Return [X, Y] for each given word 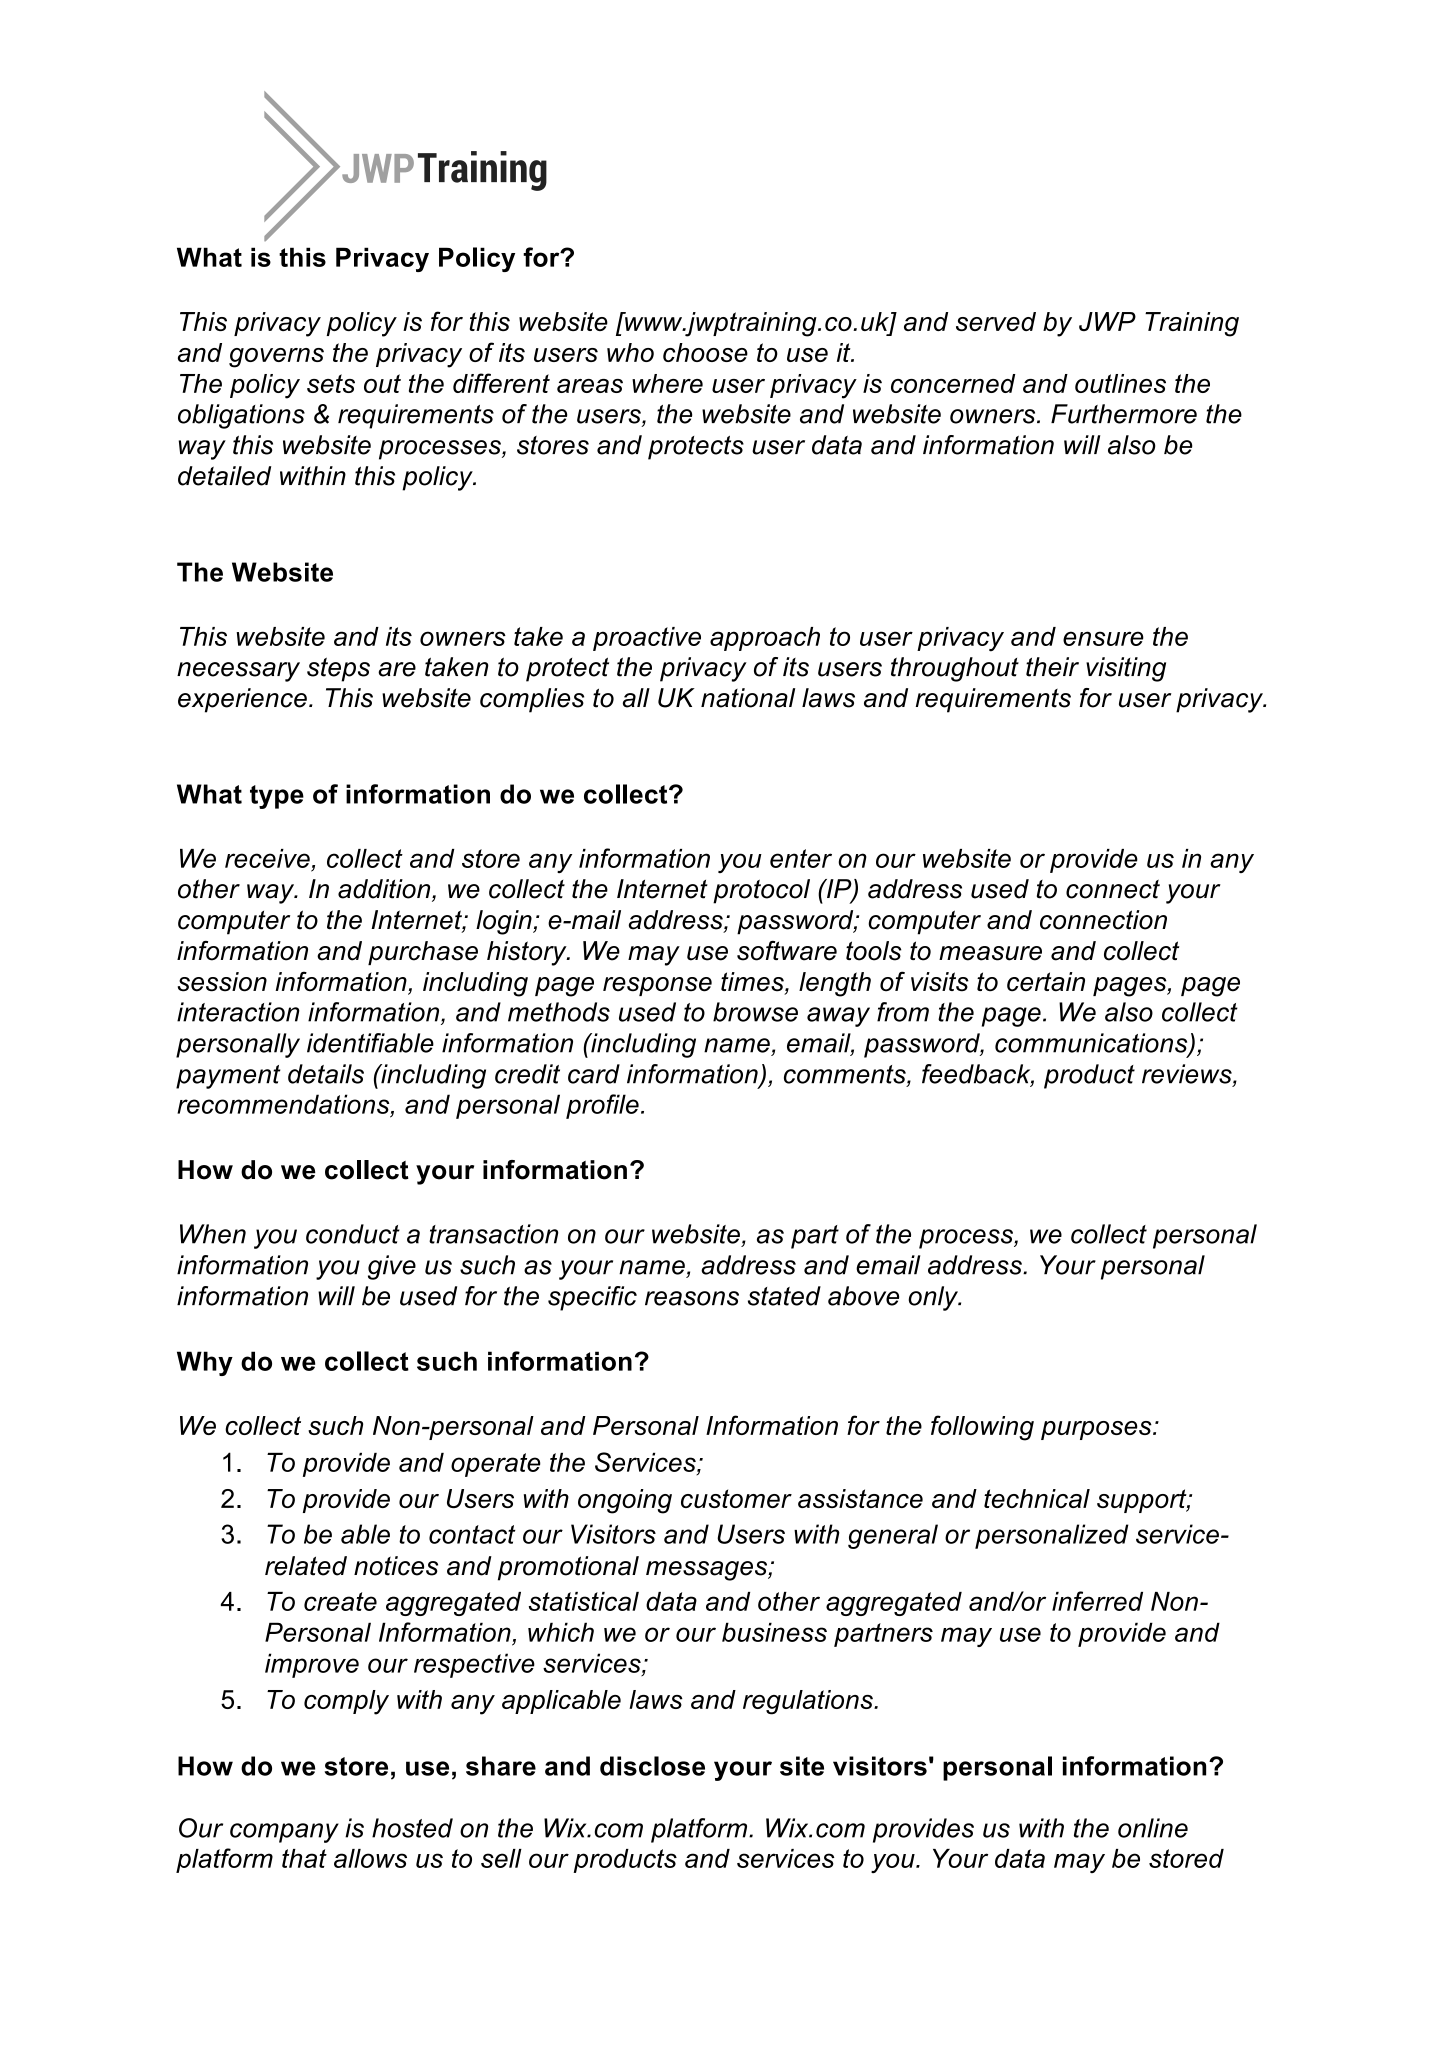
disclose [652, 1766]
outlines [1120, 383]
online [1153, 1828]
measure [990, 953]
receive [267, 858]
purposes [1097, 1430]
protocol [761, 891]
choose [705, 352]
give [392, 1267]
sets [331, 383]
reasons [692, 1298]
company [284, 1833]
